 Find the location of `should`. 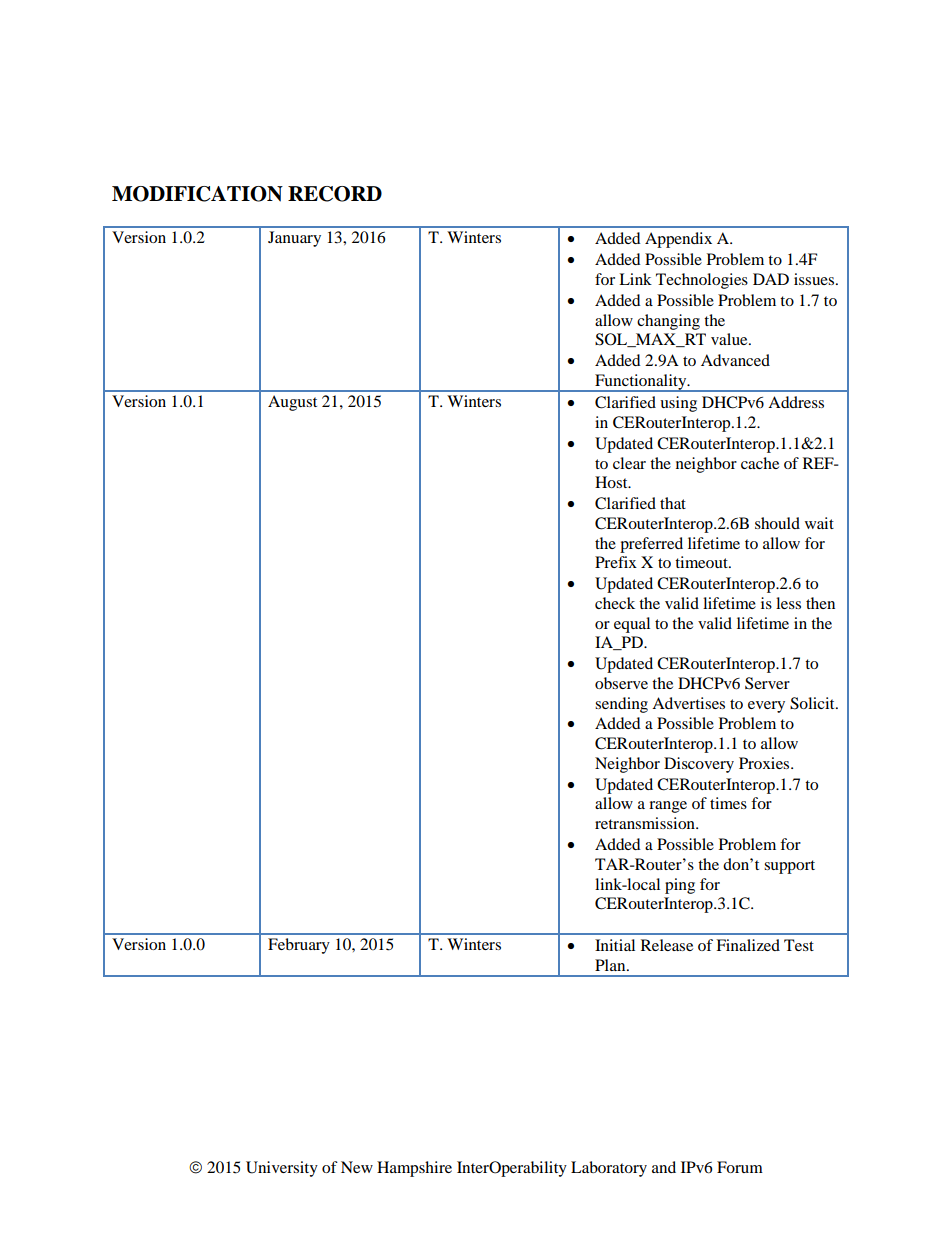

should is located at coordinates (777, 523).
